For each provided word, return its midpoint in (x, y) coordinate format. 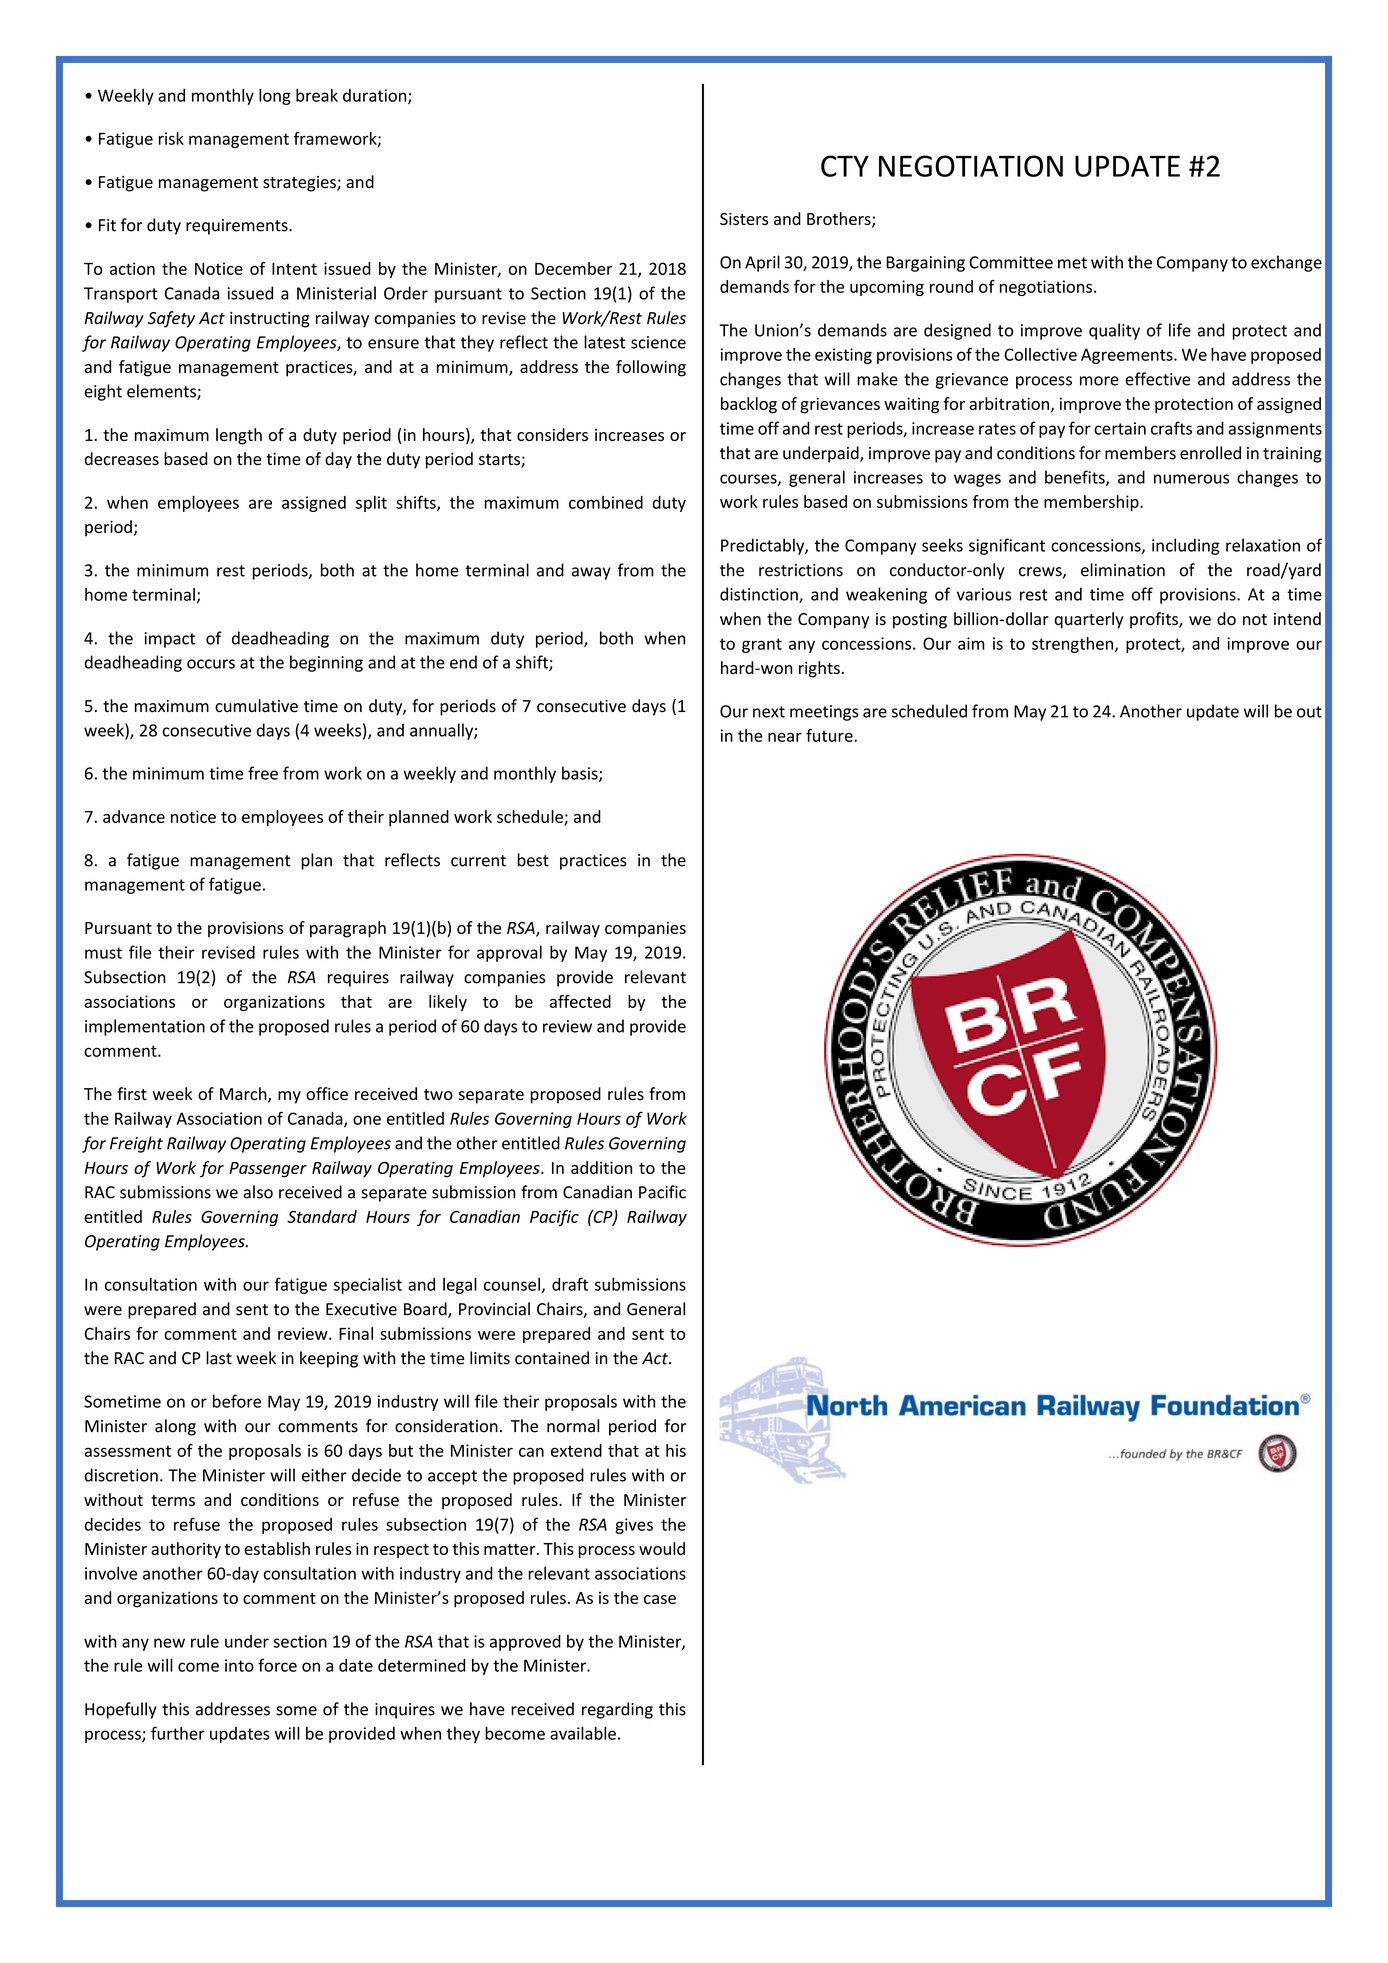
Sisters (744, 219)
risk (171, 138)
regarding (617, 1710)
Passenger (268, 1170)
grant (762, 645)
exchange (1286, 263)
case (660, 1599)
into (239, 1665)
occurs (211, 664)
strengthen (1072, 645)
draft (570, 1284)
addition (601, 1167)
